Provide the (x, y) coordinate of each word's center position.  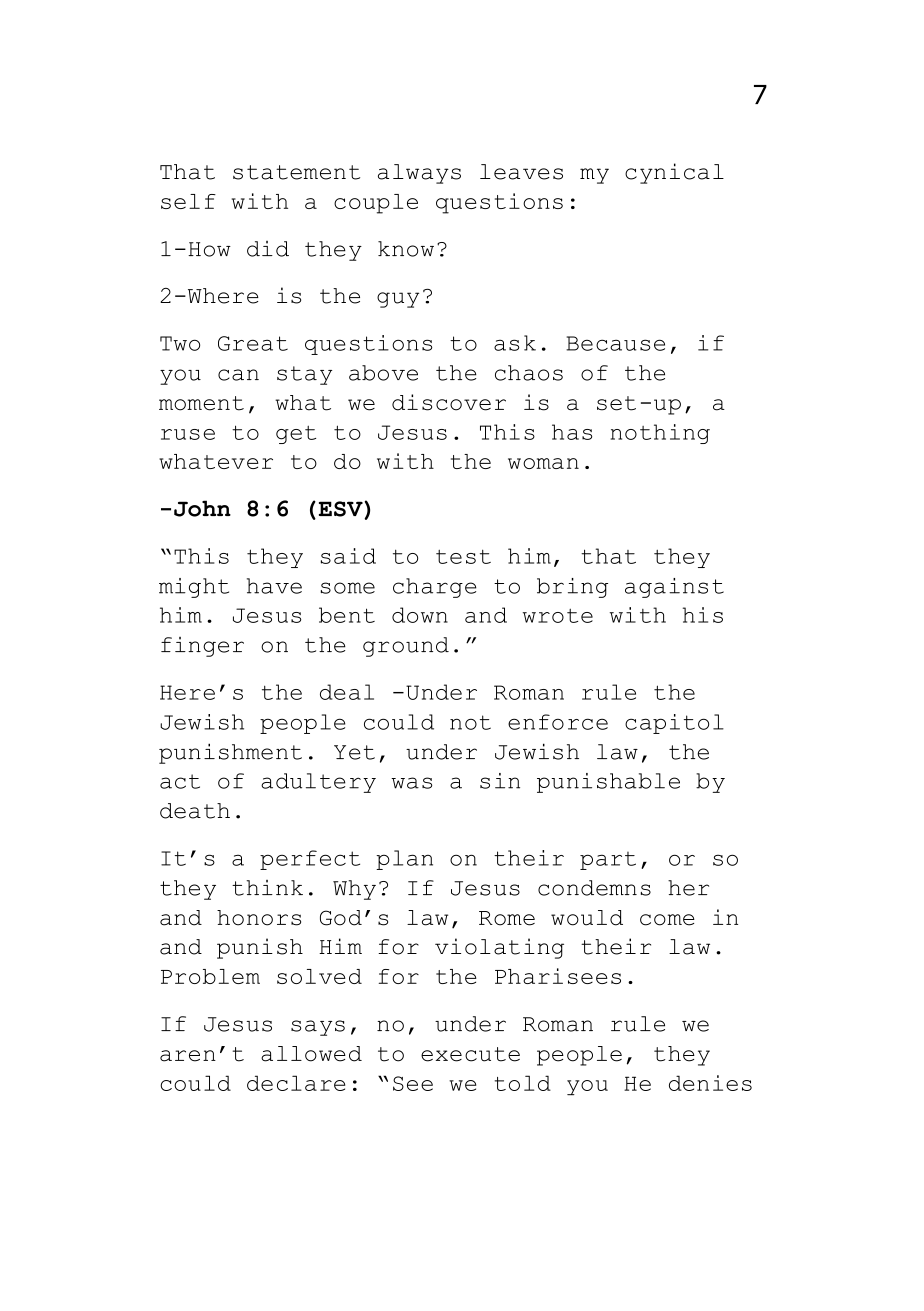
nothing (660, 434)
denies (710, 1083)
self (188, 201)
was (411, 783)
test (463, 556)
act (180, 781)
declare (296, 1083)
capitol (674, 724)
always (419, 174)
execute (470, 1054)
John (202, 508)
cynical (674, 173)
